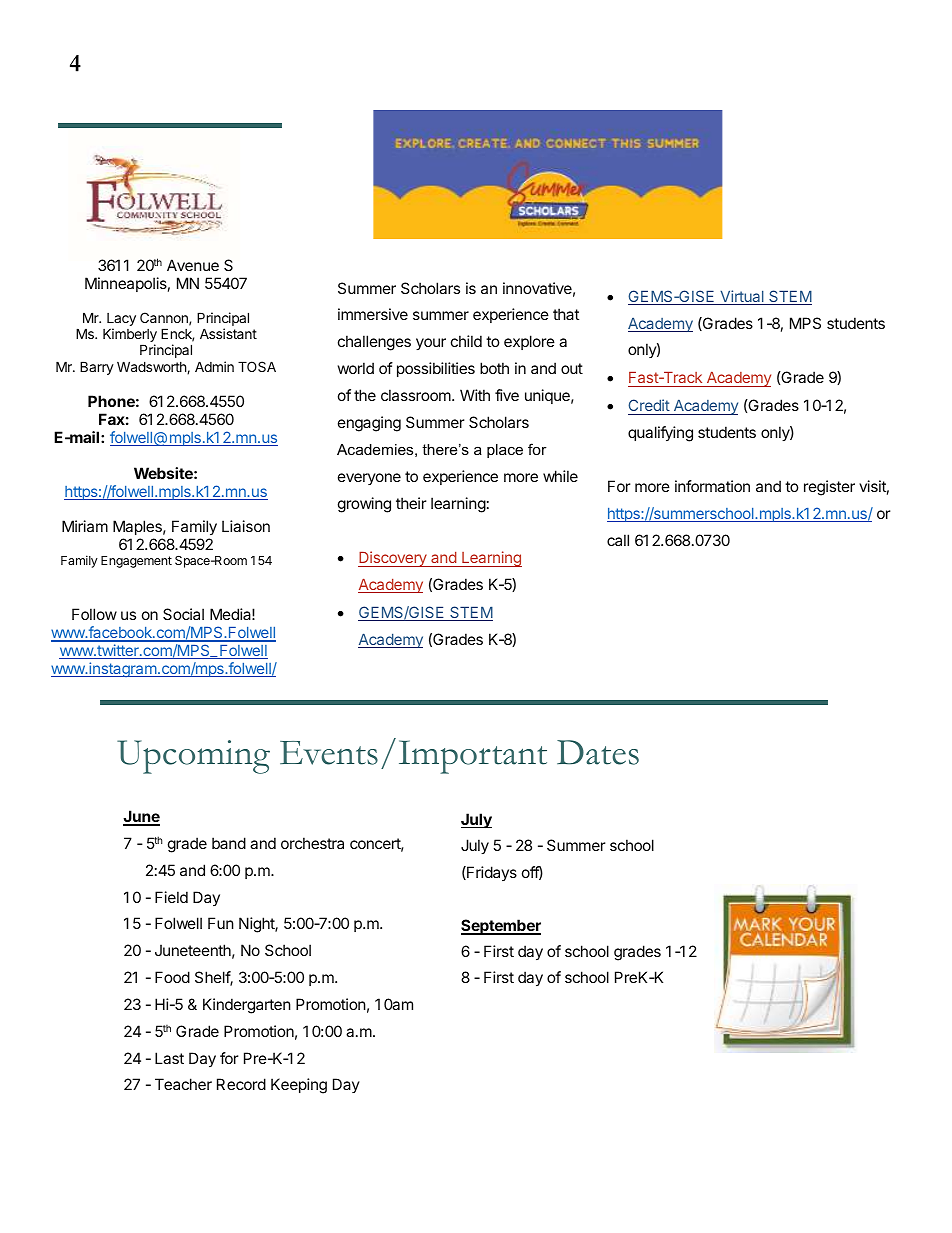 This screenshot has width=952, height=1233. What do you see at coordinates (618, 540) in the screenshot?
I see `call` at bounding box center [618, 540].
